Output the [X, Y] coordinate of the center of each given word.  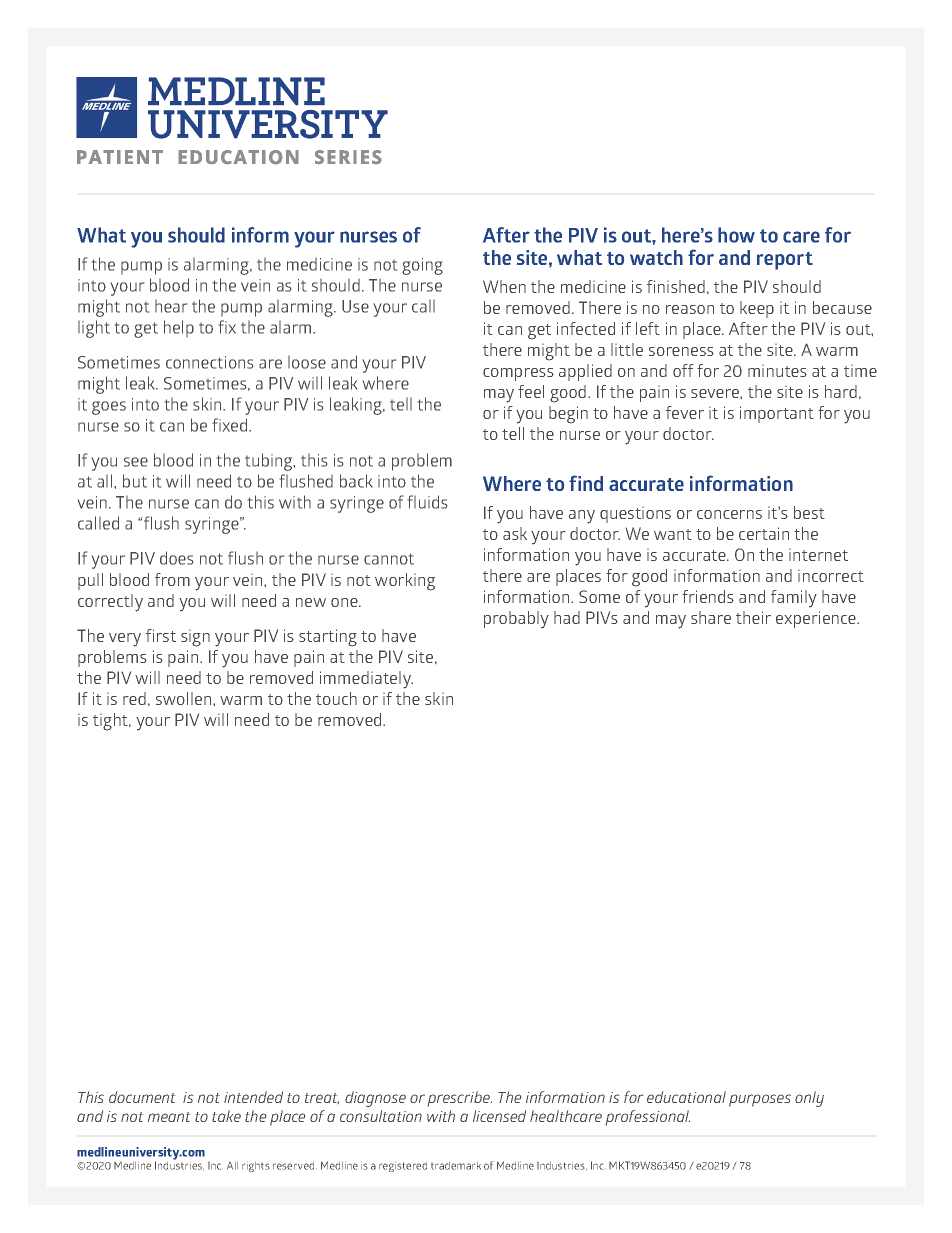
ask [515, 533]
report [785, 261]
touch [336, 698]
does [176, 558]
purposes [760, 1100]
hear [171, 306]
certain [764, 533]
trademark [456, 1166]
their [753, 617]
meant [169, 1117]
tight [111, 722]
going [422, 266]
